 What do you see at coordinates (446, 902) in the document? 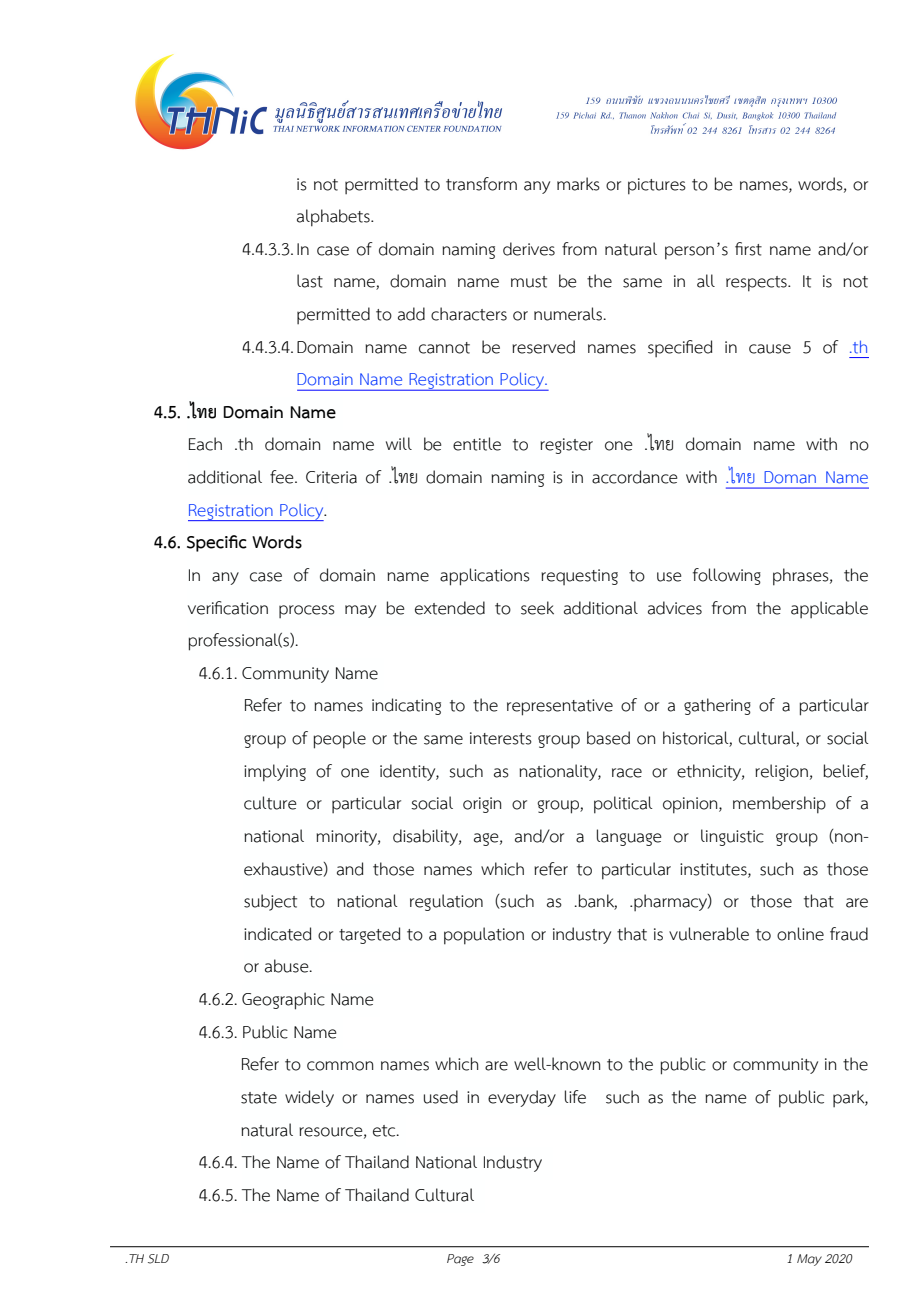
I see `regulation` at bounding box center [446, 902].
